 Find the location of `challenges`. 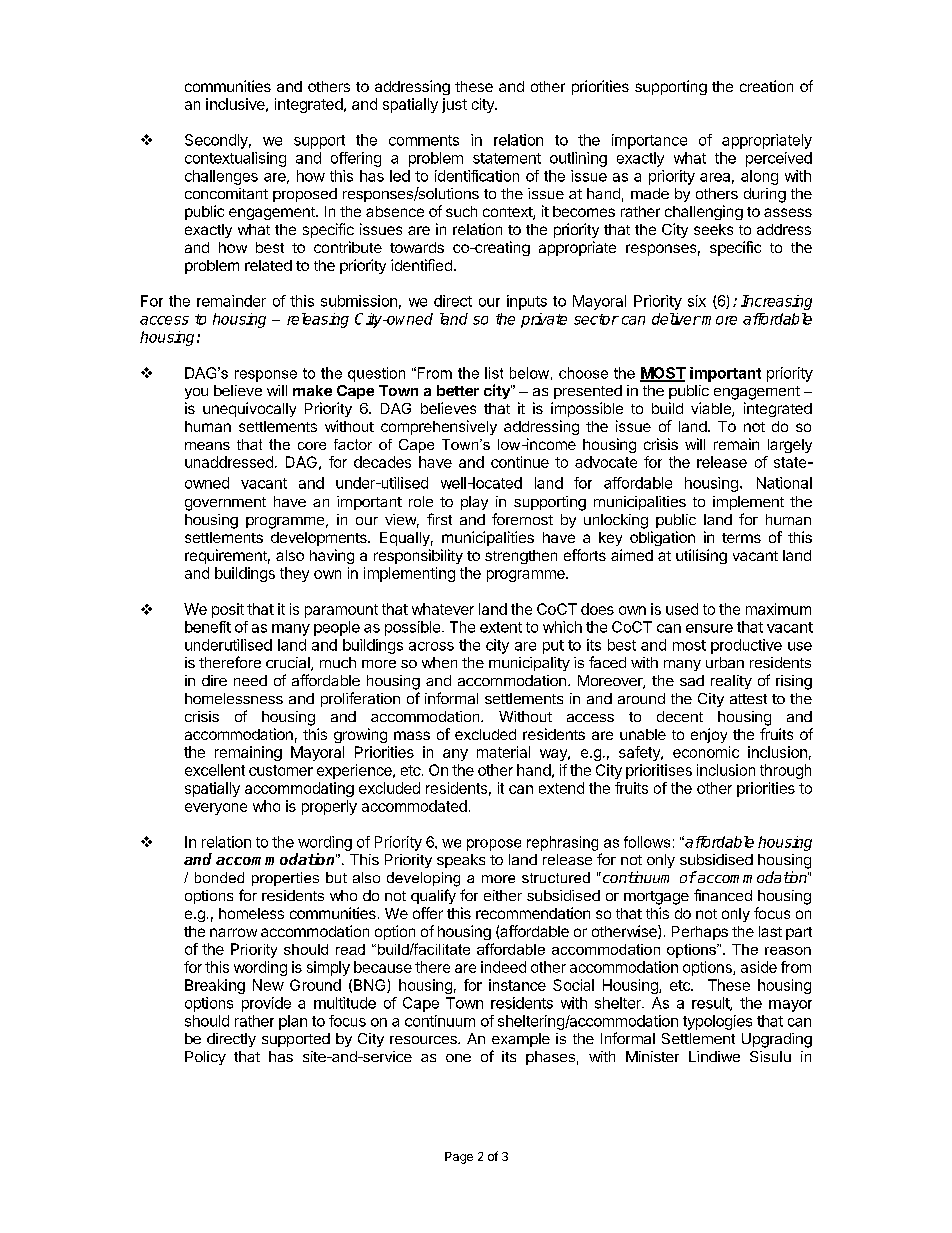

challenges is located at coordinates (221, 177).
